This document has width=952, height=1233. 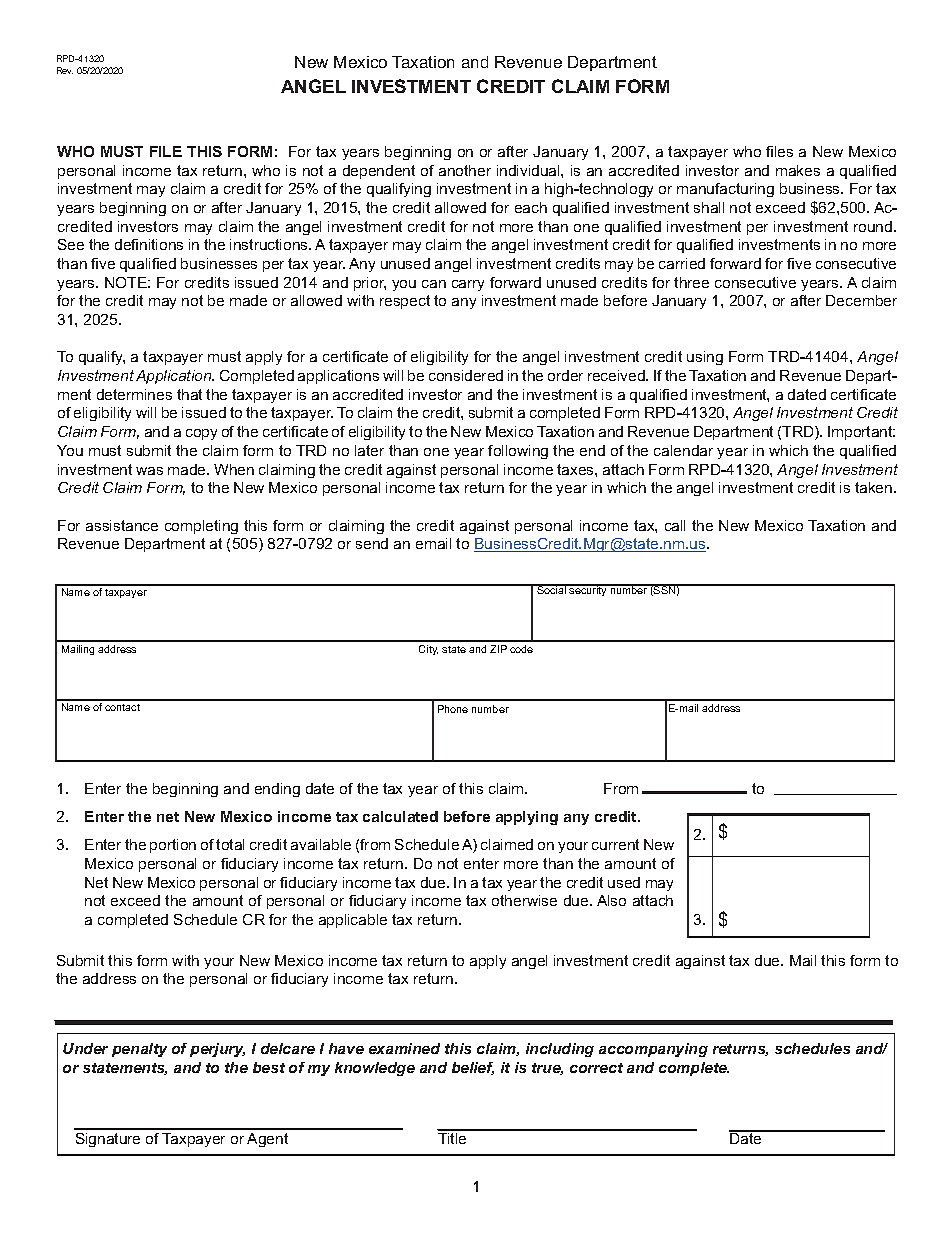 I want to click on portion, so click(x=173, y=846).
